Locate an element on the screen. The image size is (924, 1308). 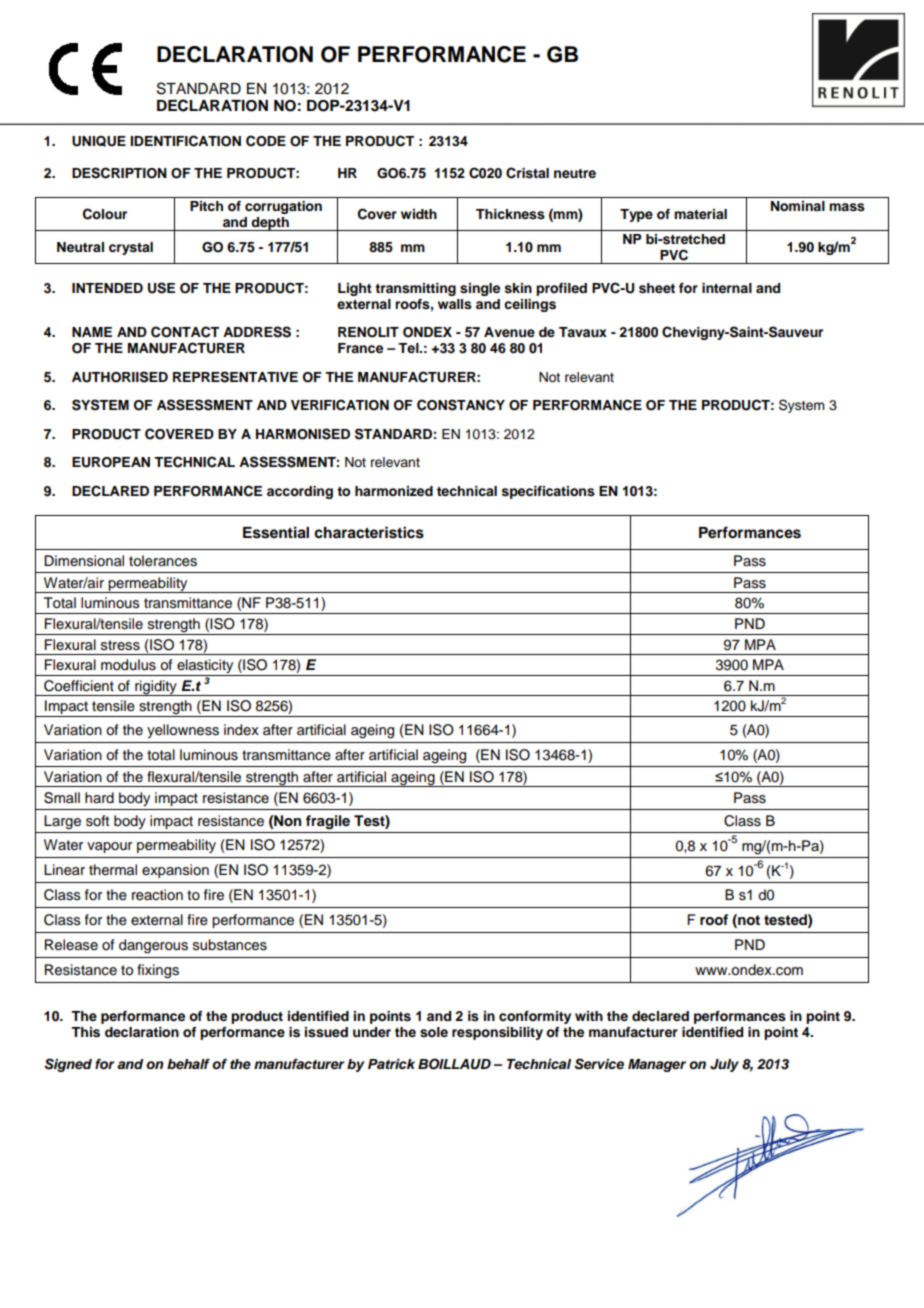
with is located at coordinates (589, 1016).
